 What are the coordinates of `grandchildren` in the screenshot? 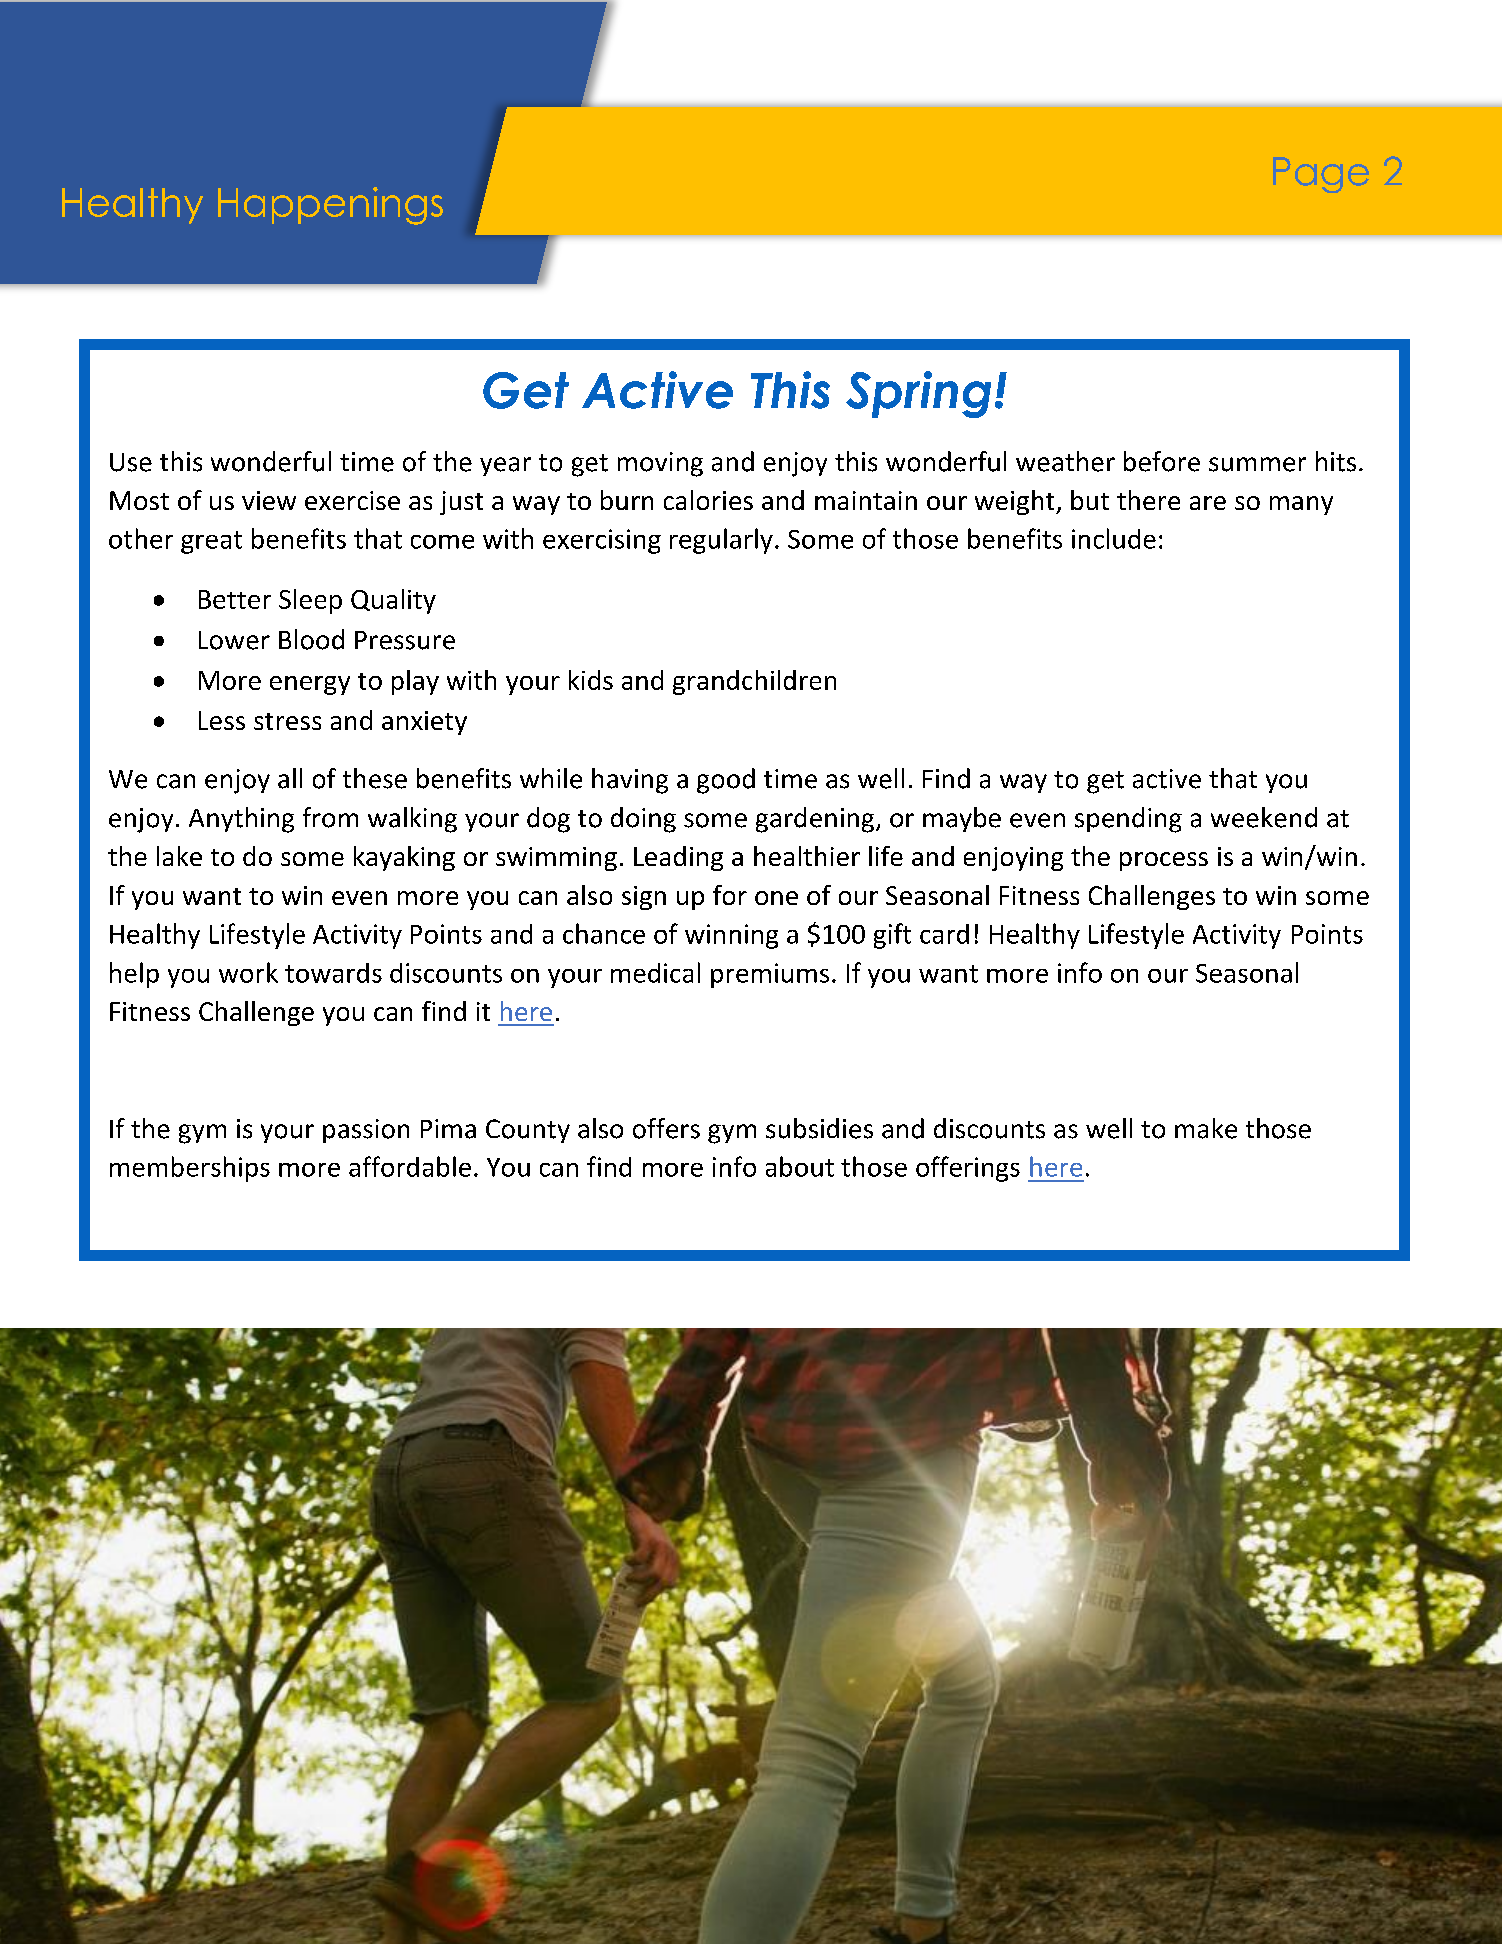 It's located at (754, 682).
